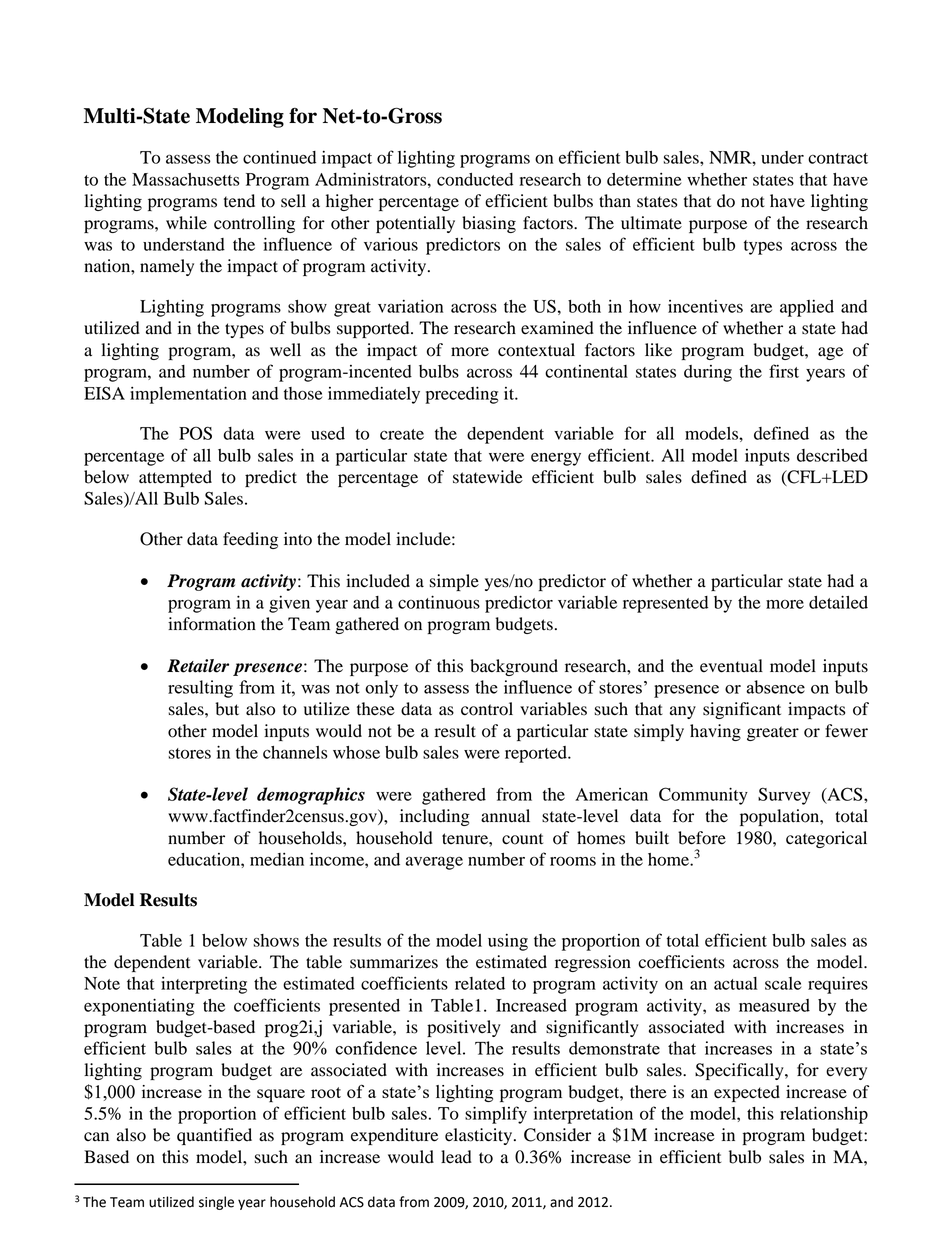 Image resolution: width=952 pixels, height=1233 pixels. Describe the element at coordinates (212, 624) in the screenshot. I see `information` at that location.
